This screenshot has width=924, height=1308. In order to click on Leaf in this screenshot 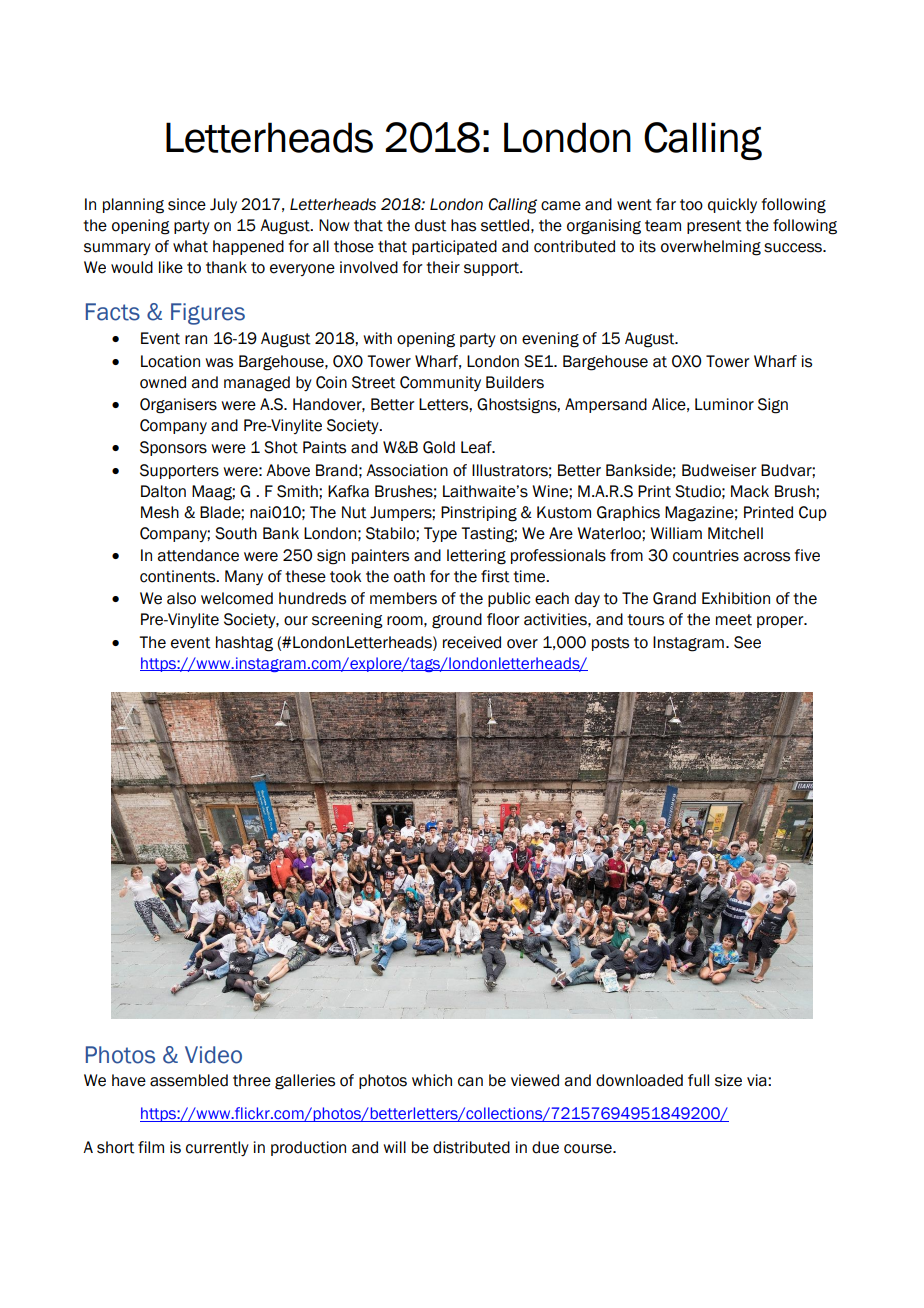, I will do `click(477, 447)`.
